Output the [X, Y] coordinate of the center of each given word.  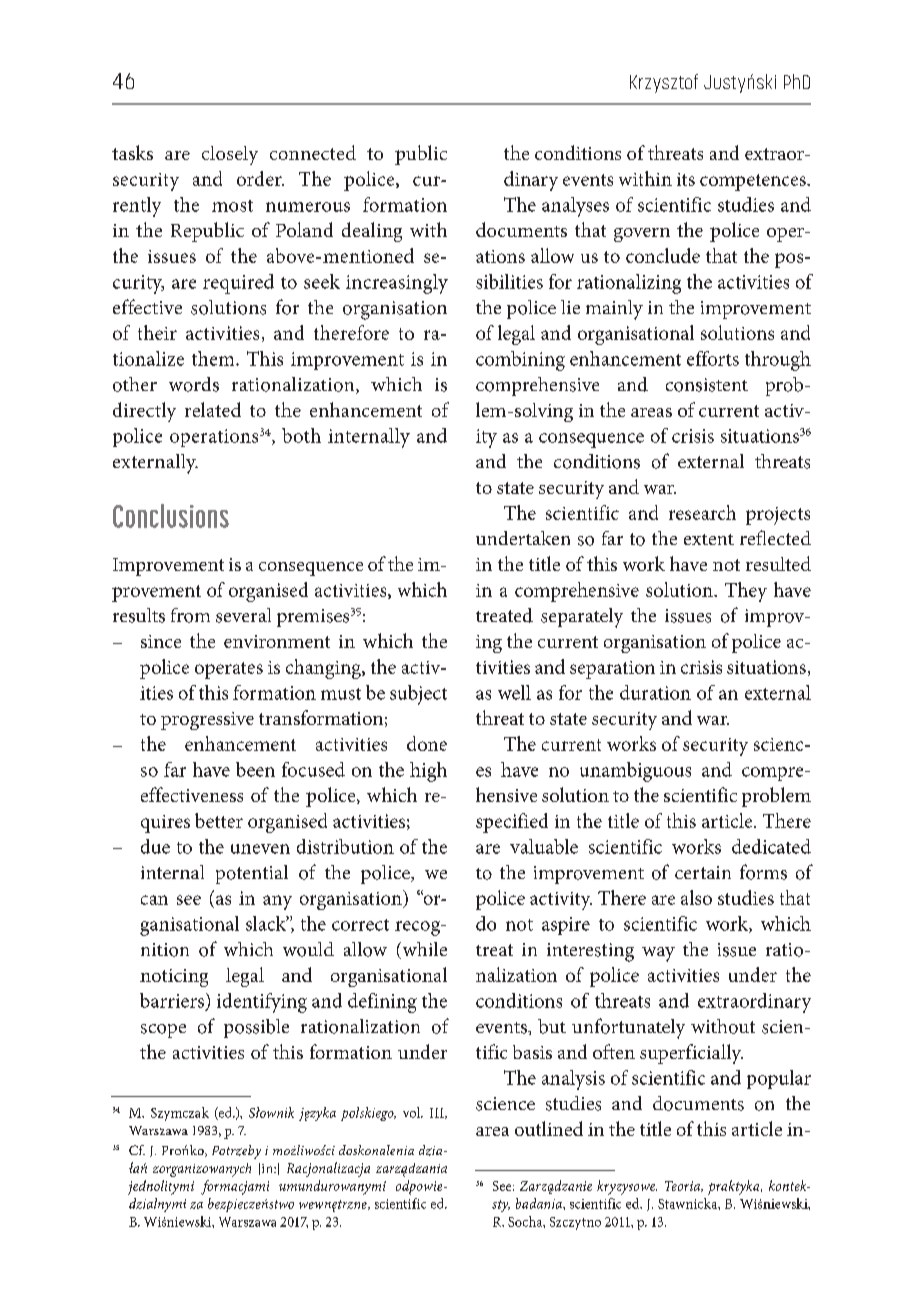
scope [163, 1031]
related [213, 409]
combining [520, 361]
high [428, 772]
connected [313, 152]
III [438, 1113]
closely [230, 155]
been [255, 769]
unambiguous [635, 772]
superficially [691, 1054]
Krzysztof [664, 83]
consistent [707, 385]
